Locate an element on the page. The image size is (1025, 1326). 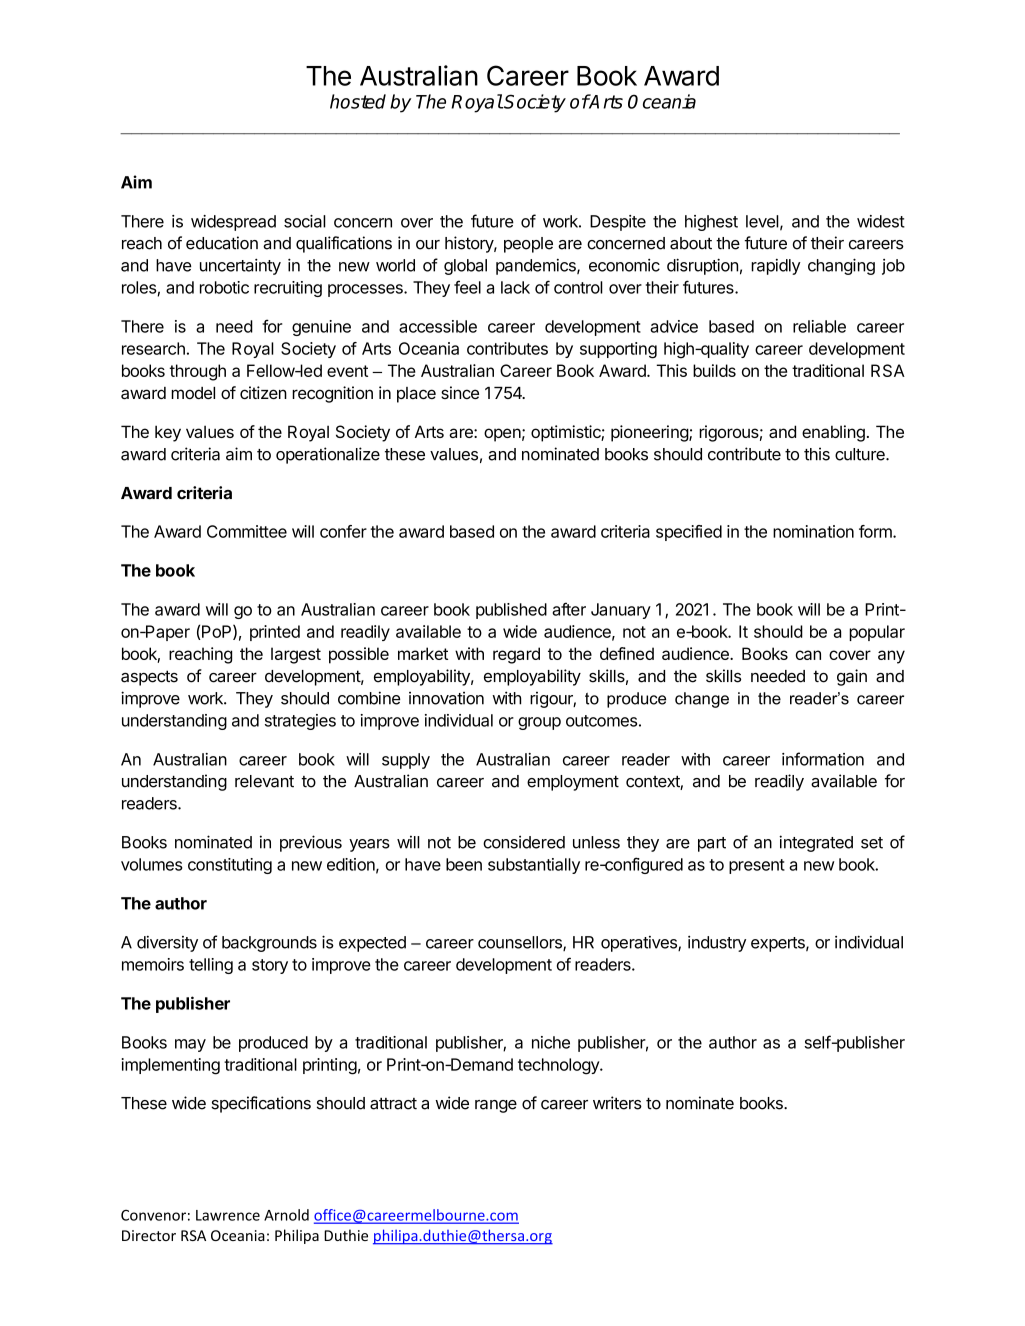
rapidly is located at coordinates (776, 267).
